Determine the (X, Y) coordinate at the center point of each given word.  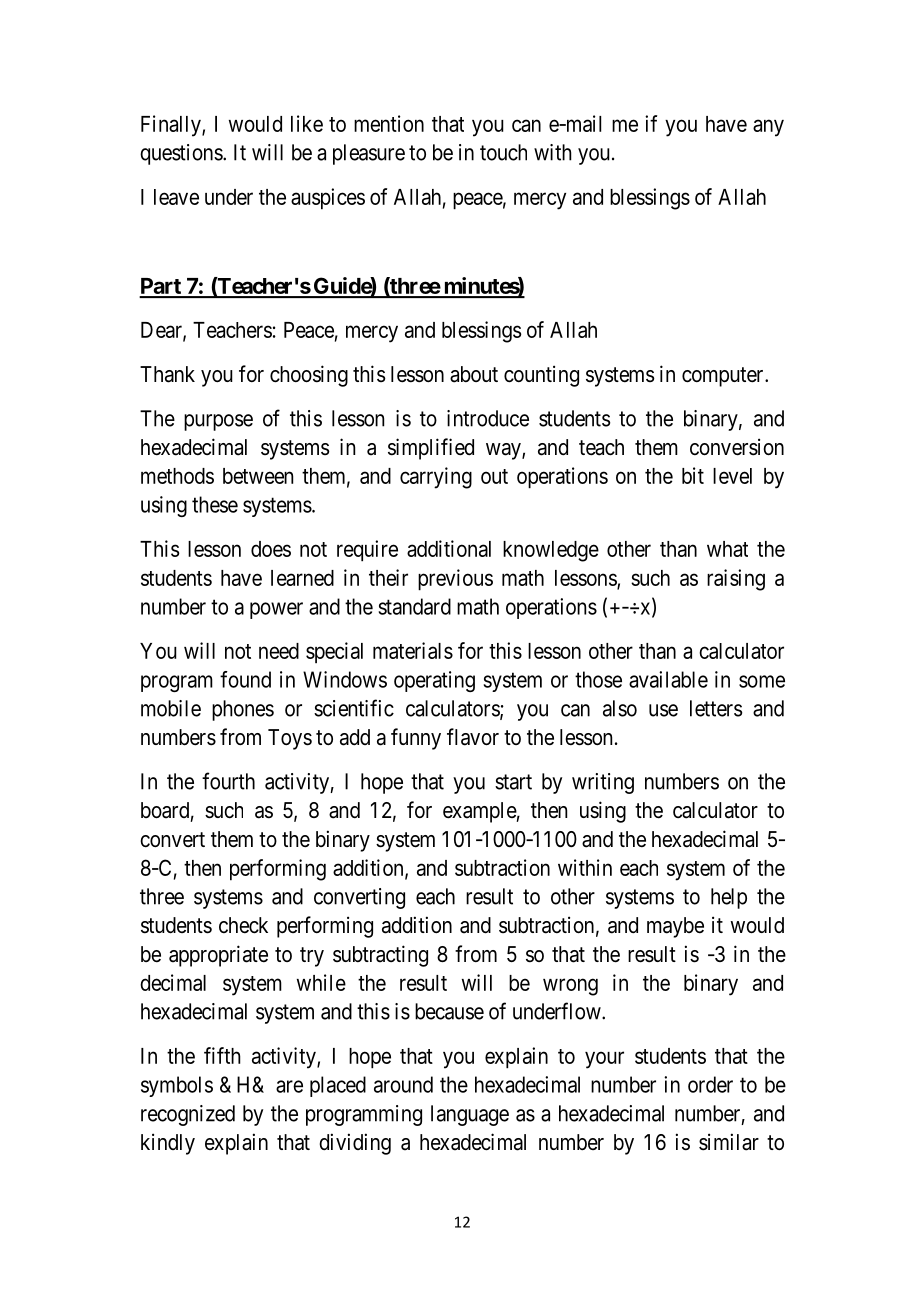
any (768, 128)
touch (503, 152)
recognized (188, 1115)
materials (413, 650)
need (279, 651)
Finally (172, 126)
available (668, 679)
